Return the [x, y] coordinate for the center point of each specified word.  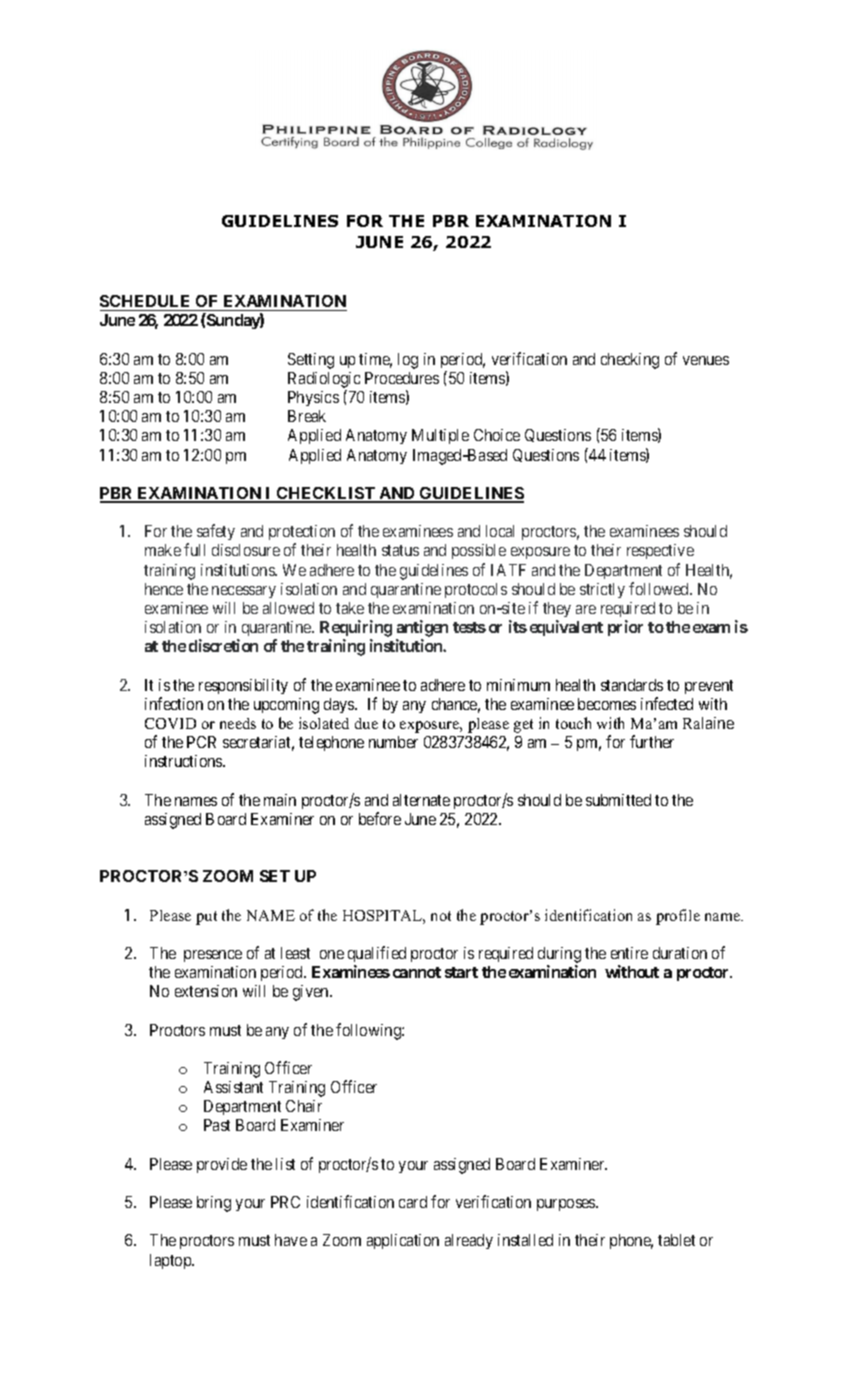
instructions [184, 761]
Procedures [402, 378]
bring [214, 1204]
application [403, 1241]
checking [630, 361]
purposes [567, 1205]
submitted [618, 800]
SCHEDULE [144, 301]
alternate [421, 800]
